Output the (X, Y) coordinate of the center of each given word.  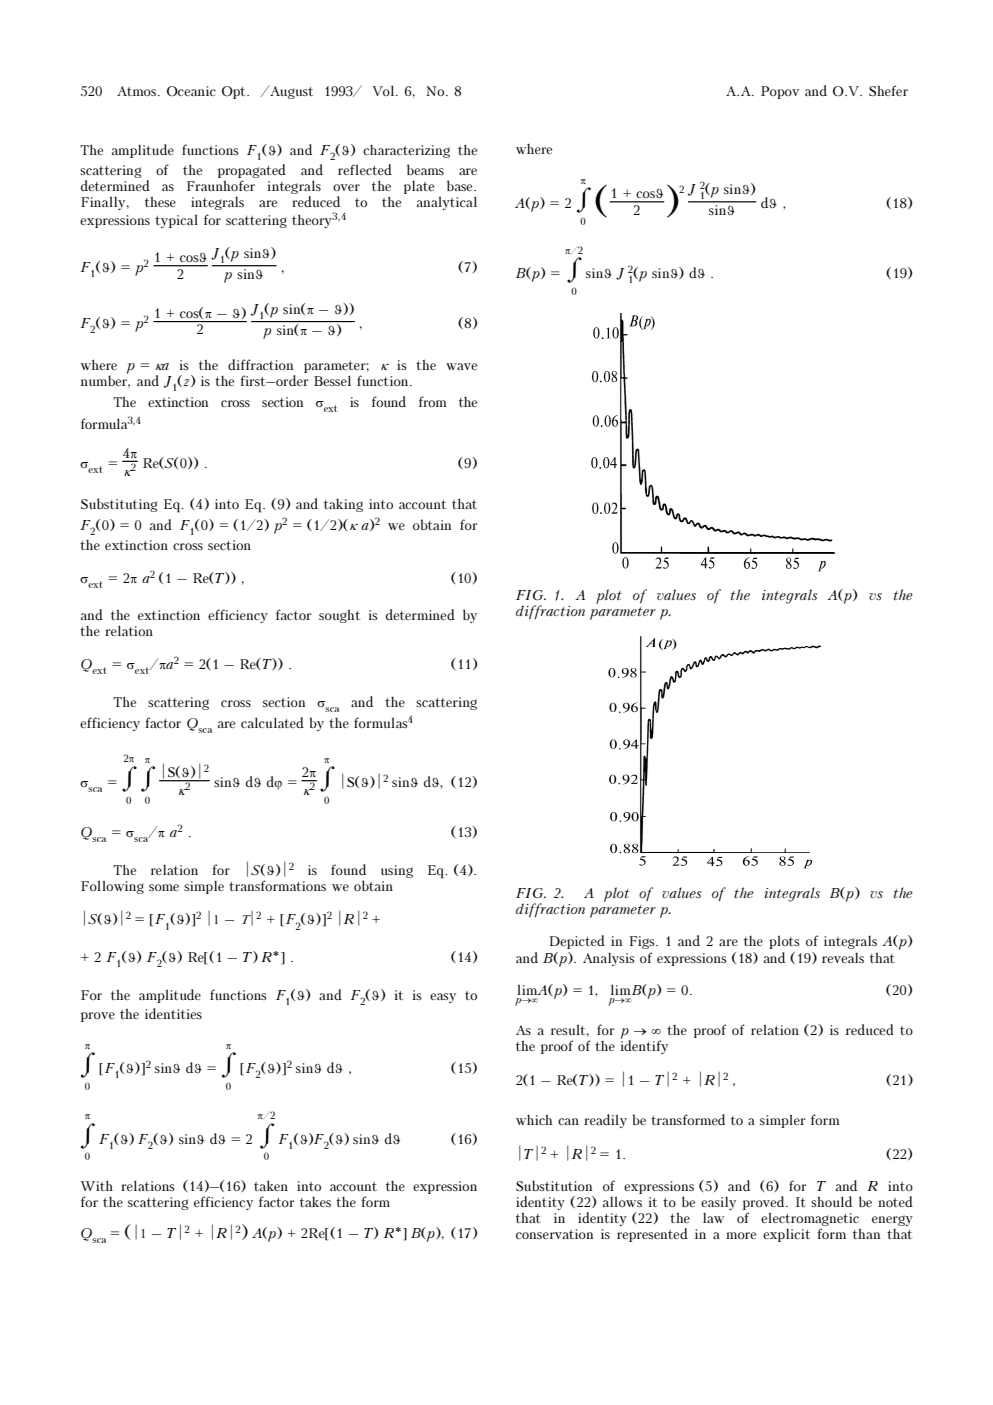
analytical (447, 203)
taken (271, 1185)
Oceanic (191, 91)
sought (339, 616)
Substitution (554, 1186)
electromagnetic (810, 1220)
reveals (843, 958)
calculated (272, 722)
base (461, 185)
